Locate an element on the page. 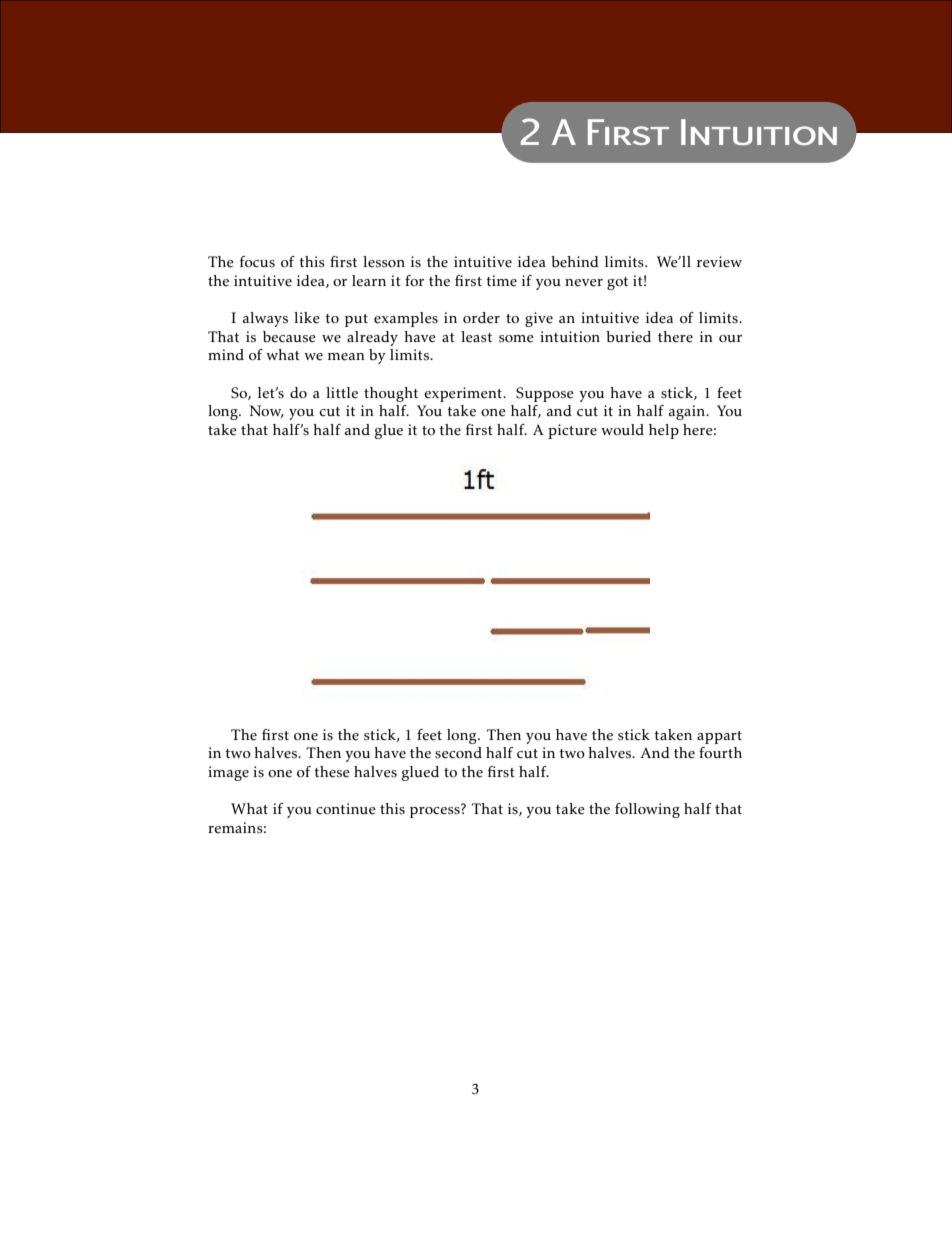 Image resolution: width=952 pixels, height=1233 pixels. help is located at coordinates (664, 431).
